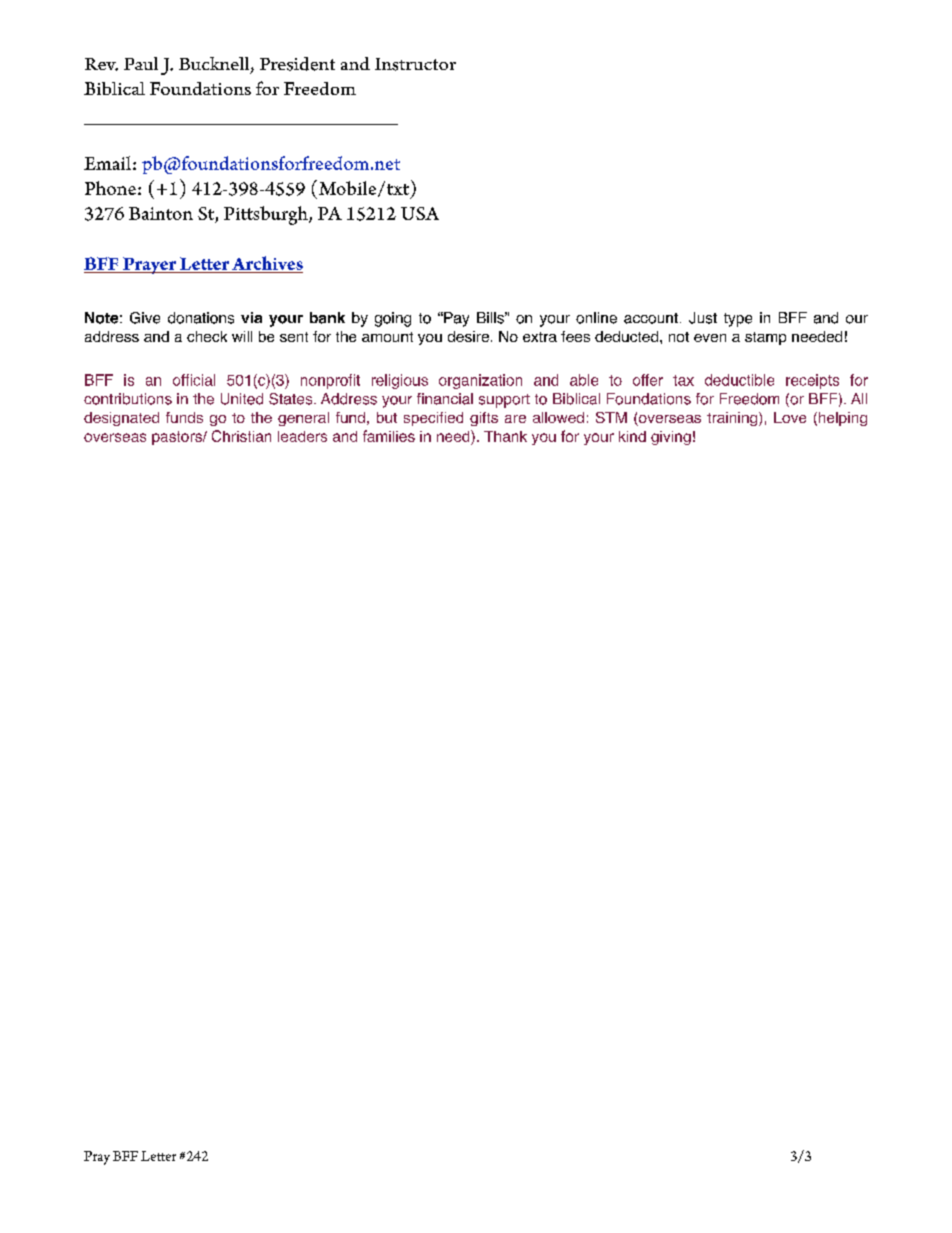  What do you see at coordinates (241, 436) in the screenshot?
I see `Christian` at bounding box center [241, 436].
